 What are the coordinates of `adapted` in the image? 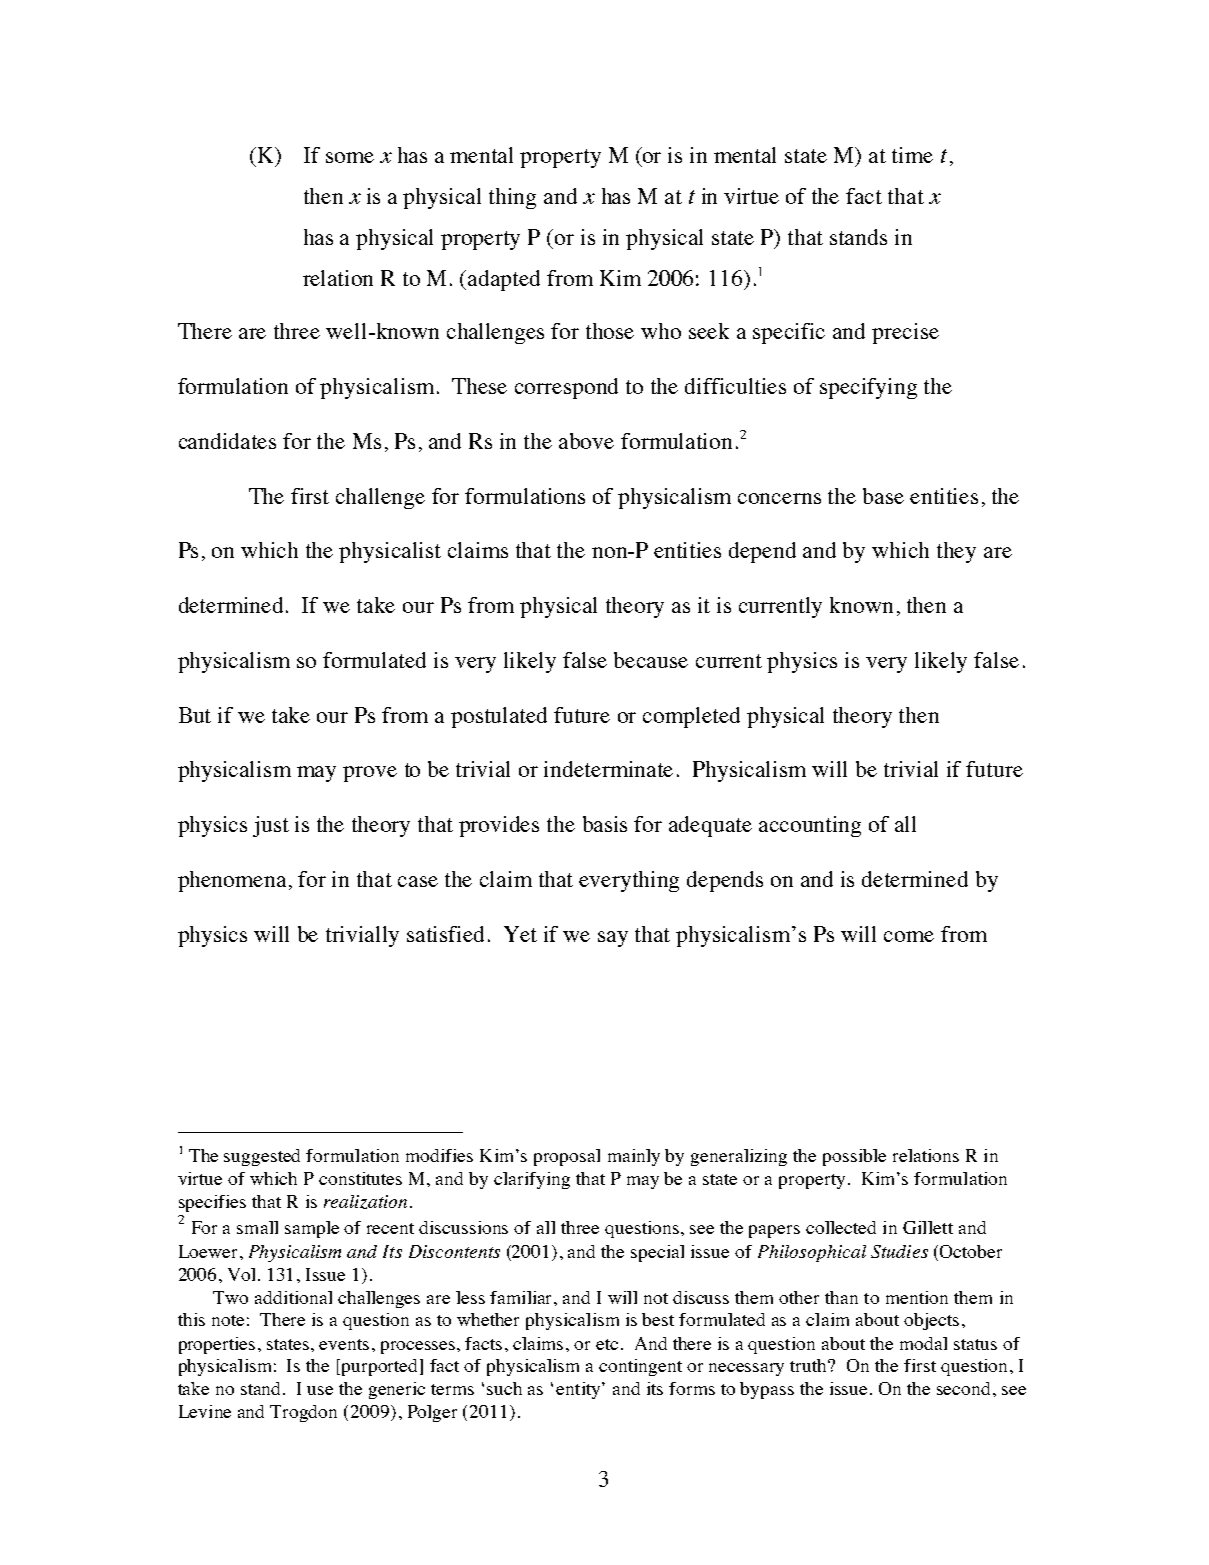 It's located at (504, 280).
